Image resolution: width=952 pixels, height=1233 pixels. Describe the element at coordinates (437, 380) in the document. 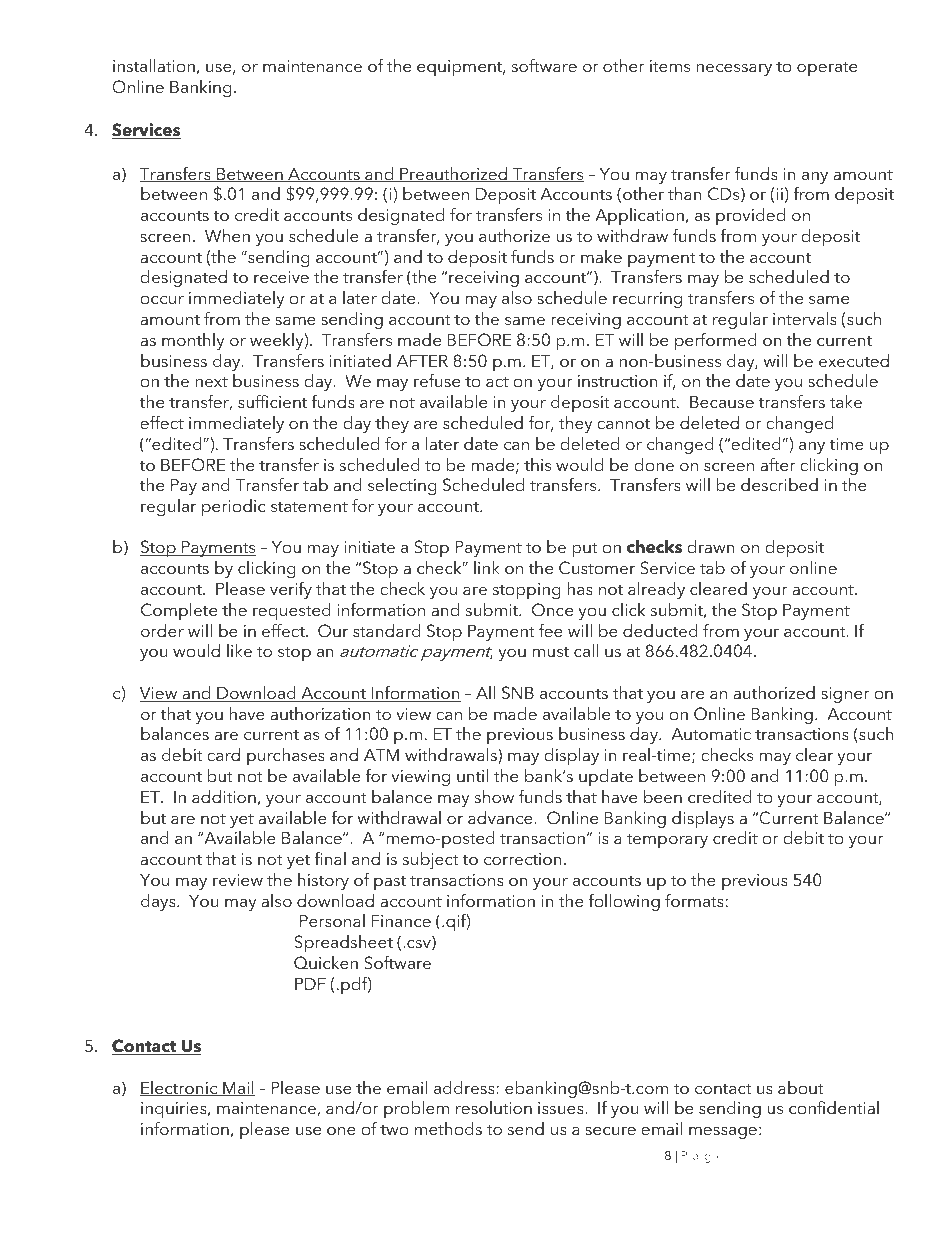

I see `refuse` at that location.
